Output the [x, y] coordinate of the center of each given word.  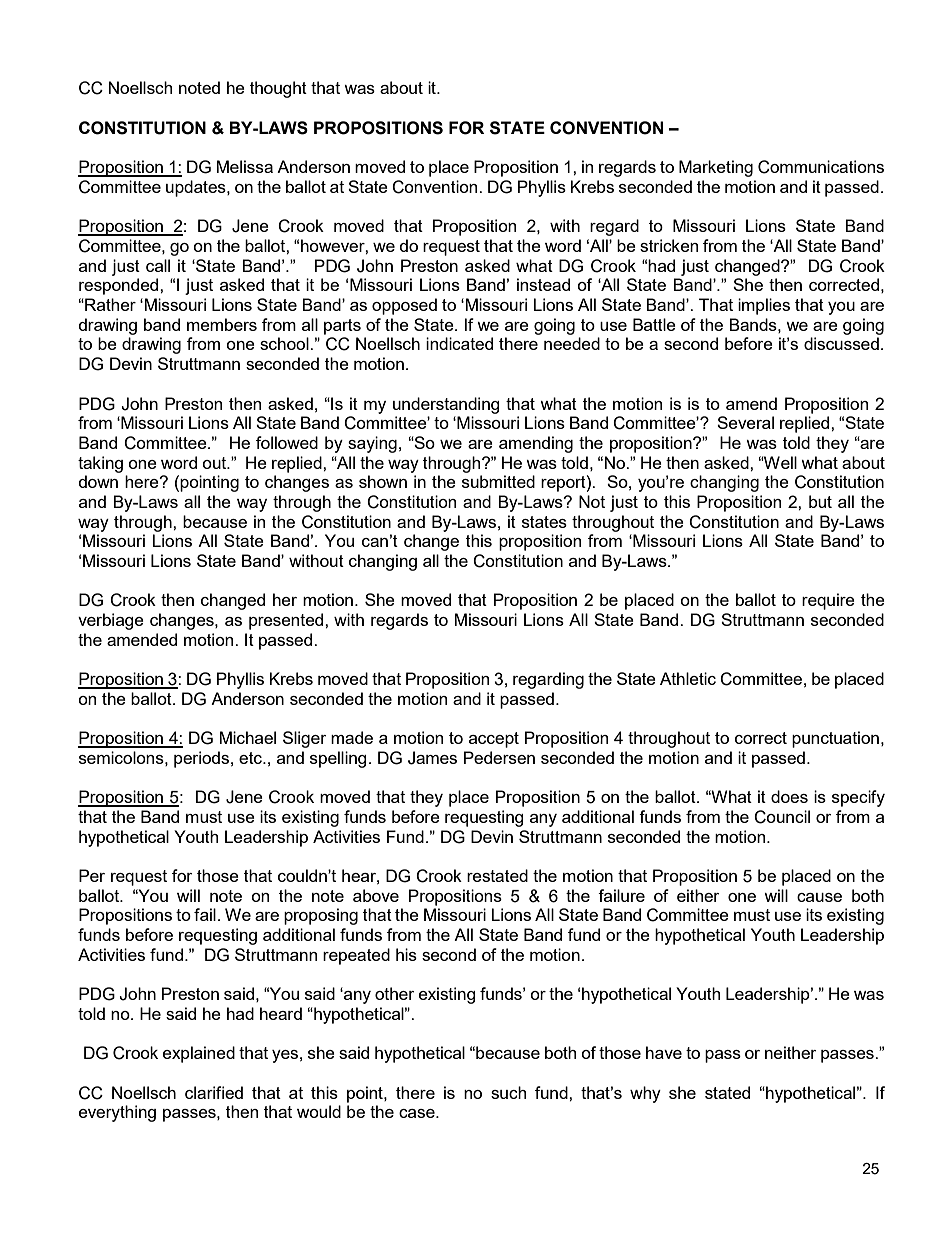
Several [745, 422]
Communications [821, 167]
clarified [214, 1092]
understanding [446, 405]
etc [251, 758]
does [789, 796]
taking [100, 464]
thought [278, 89]
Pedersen [499, 757]
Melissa [245, 166]
